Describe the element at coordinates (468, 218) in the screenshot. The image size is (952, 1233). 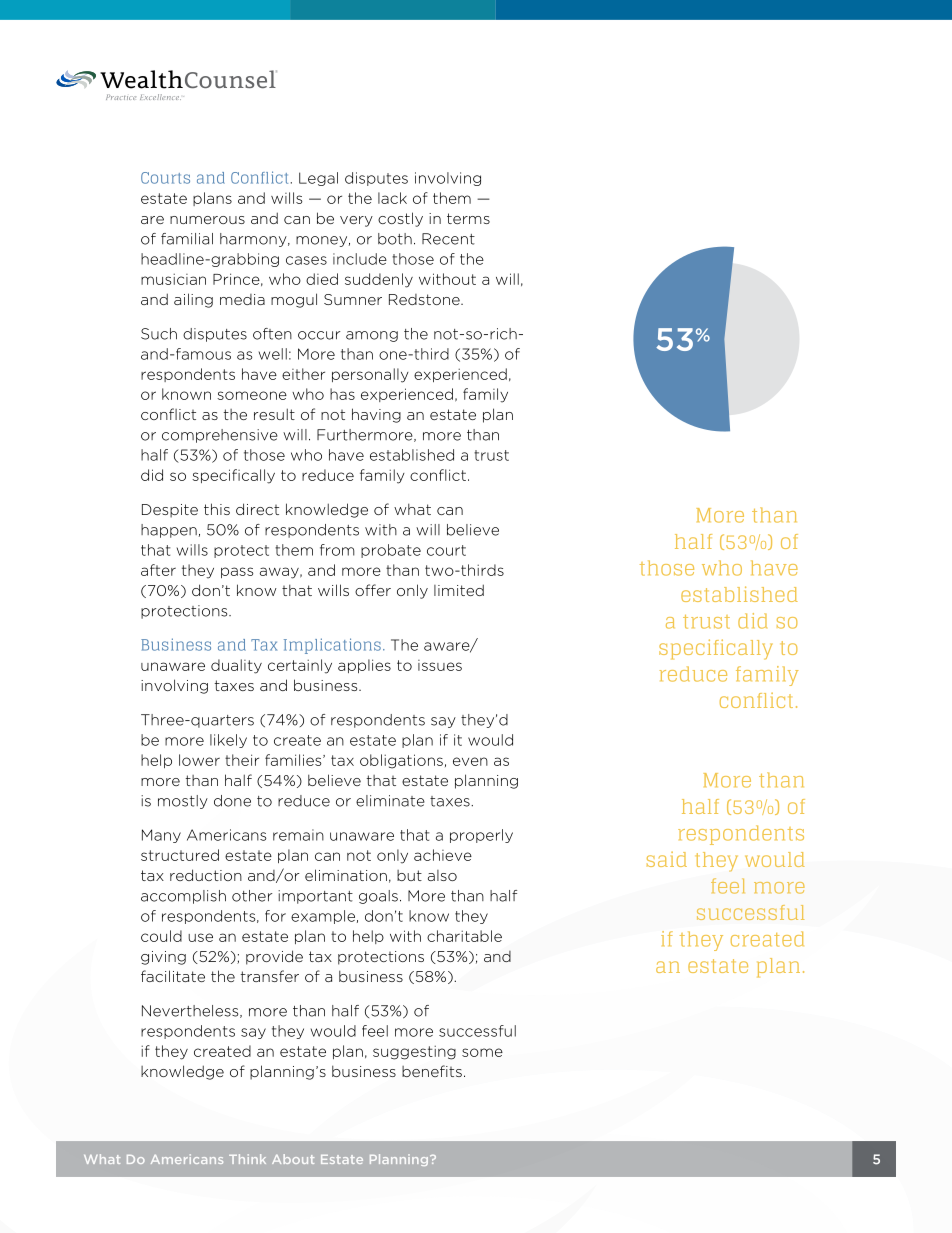
I see `terms` at that location.
